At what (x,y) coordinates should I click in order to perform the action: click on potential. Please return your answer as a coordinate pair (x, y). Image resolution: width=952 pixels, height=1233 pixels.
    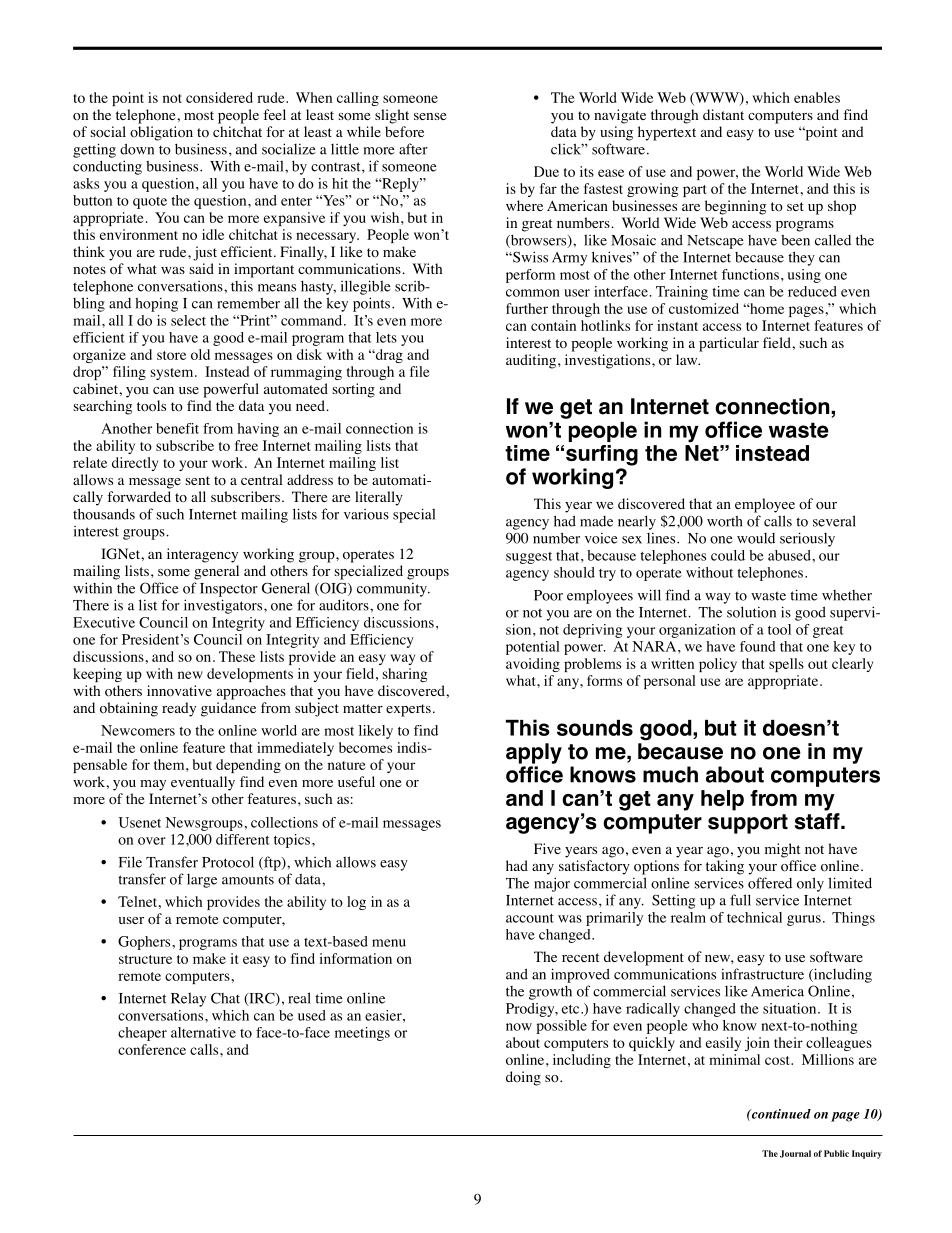
    Looking at the image, I should click on (533, 648).
